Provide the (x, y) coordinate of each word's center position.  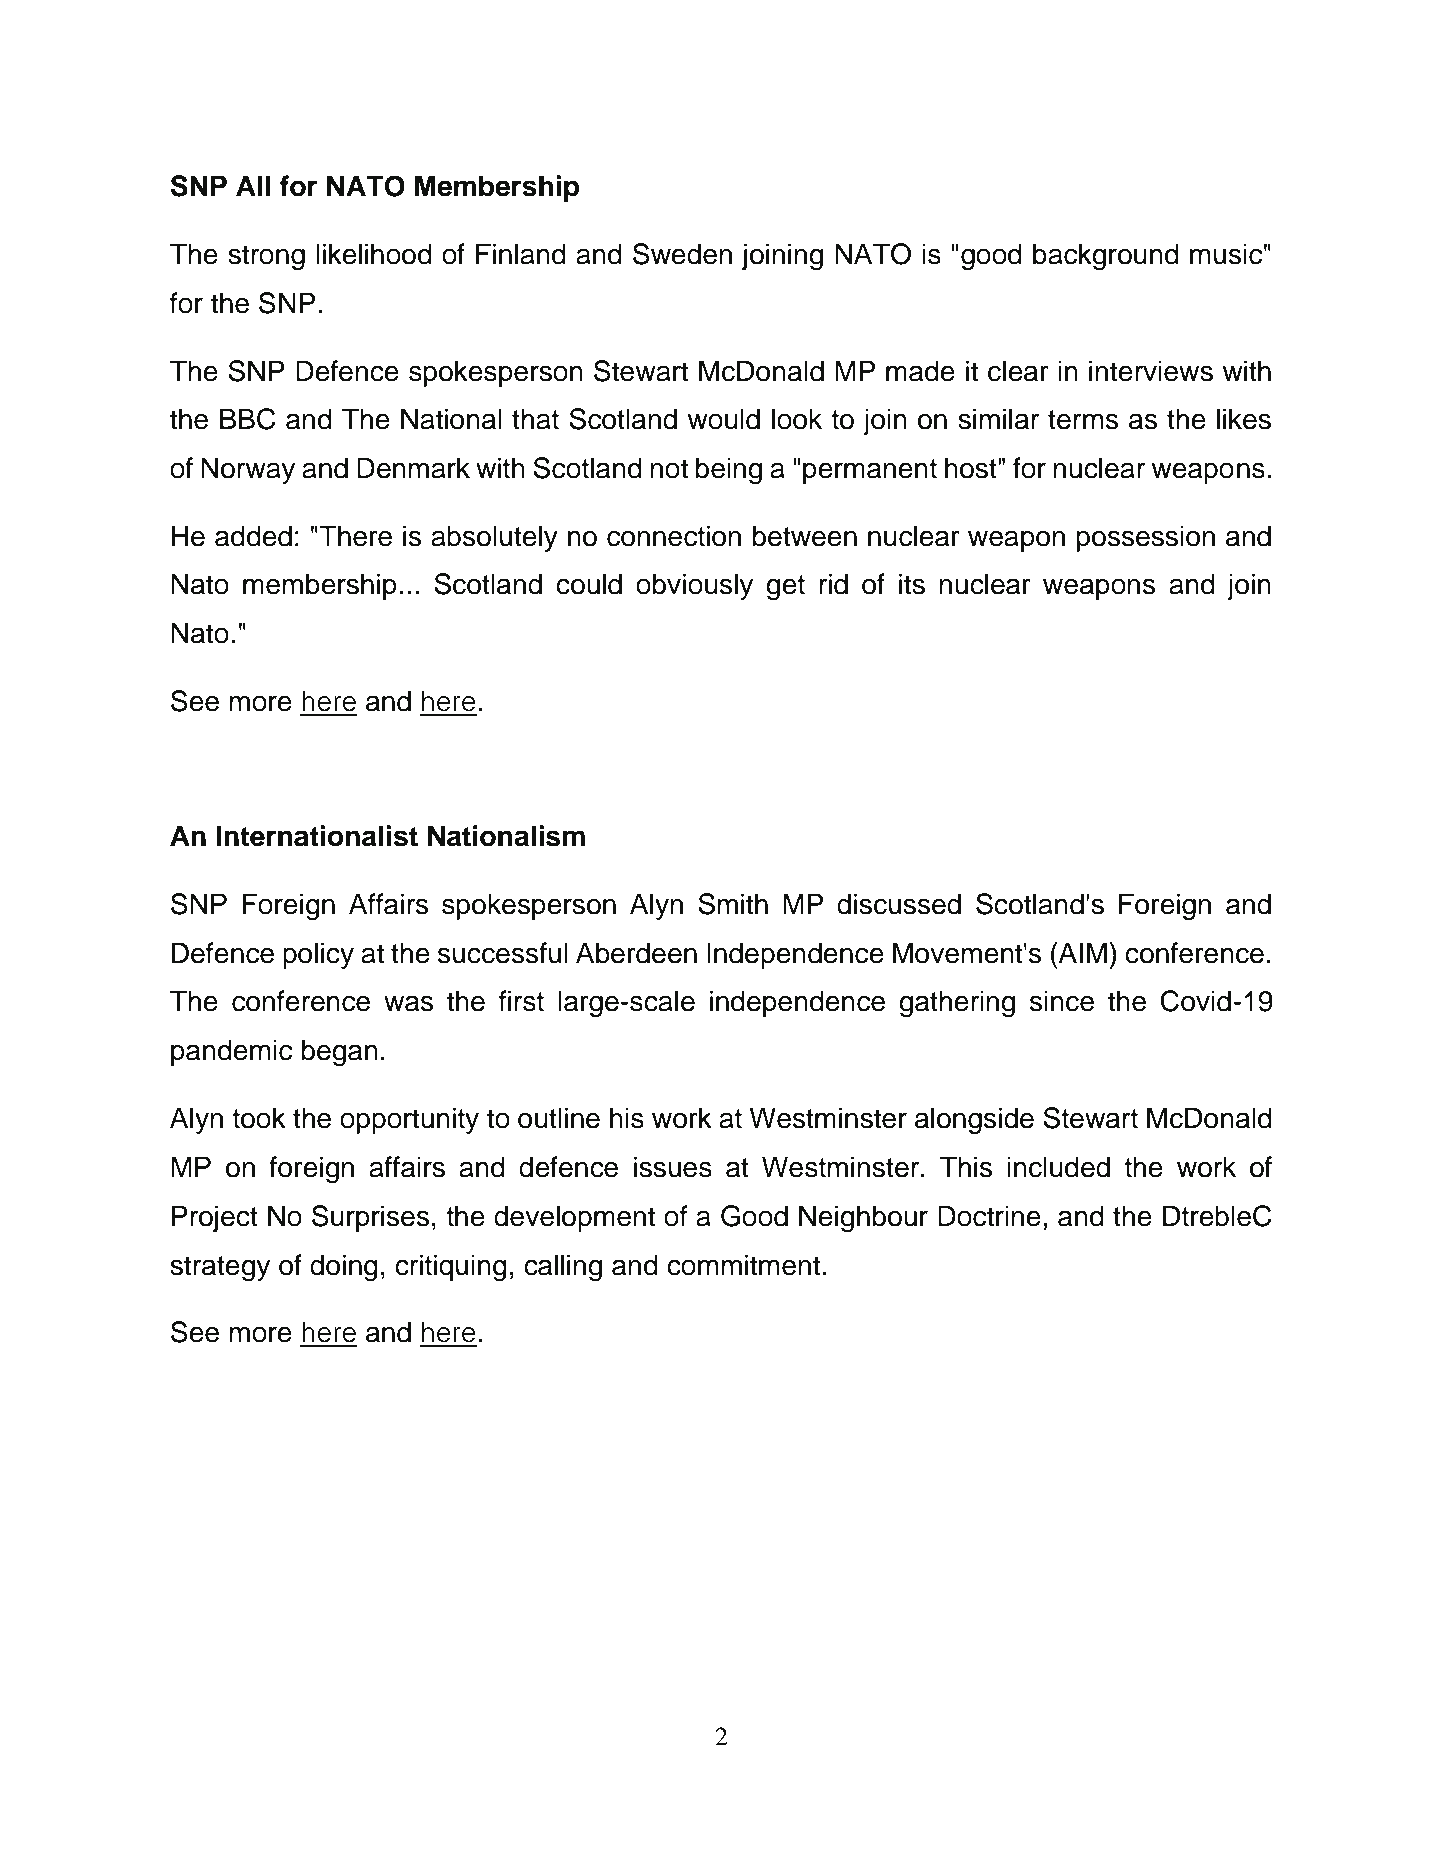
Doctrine (989, 1216)
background (1106, 257)
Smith (733, 904)
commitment (743, 1265)
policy (318, 955)
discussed (899, 904)
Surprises (371, 1218)
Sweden (682, 254)
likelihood (374, 254)
